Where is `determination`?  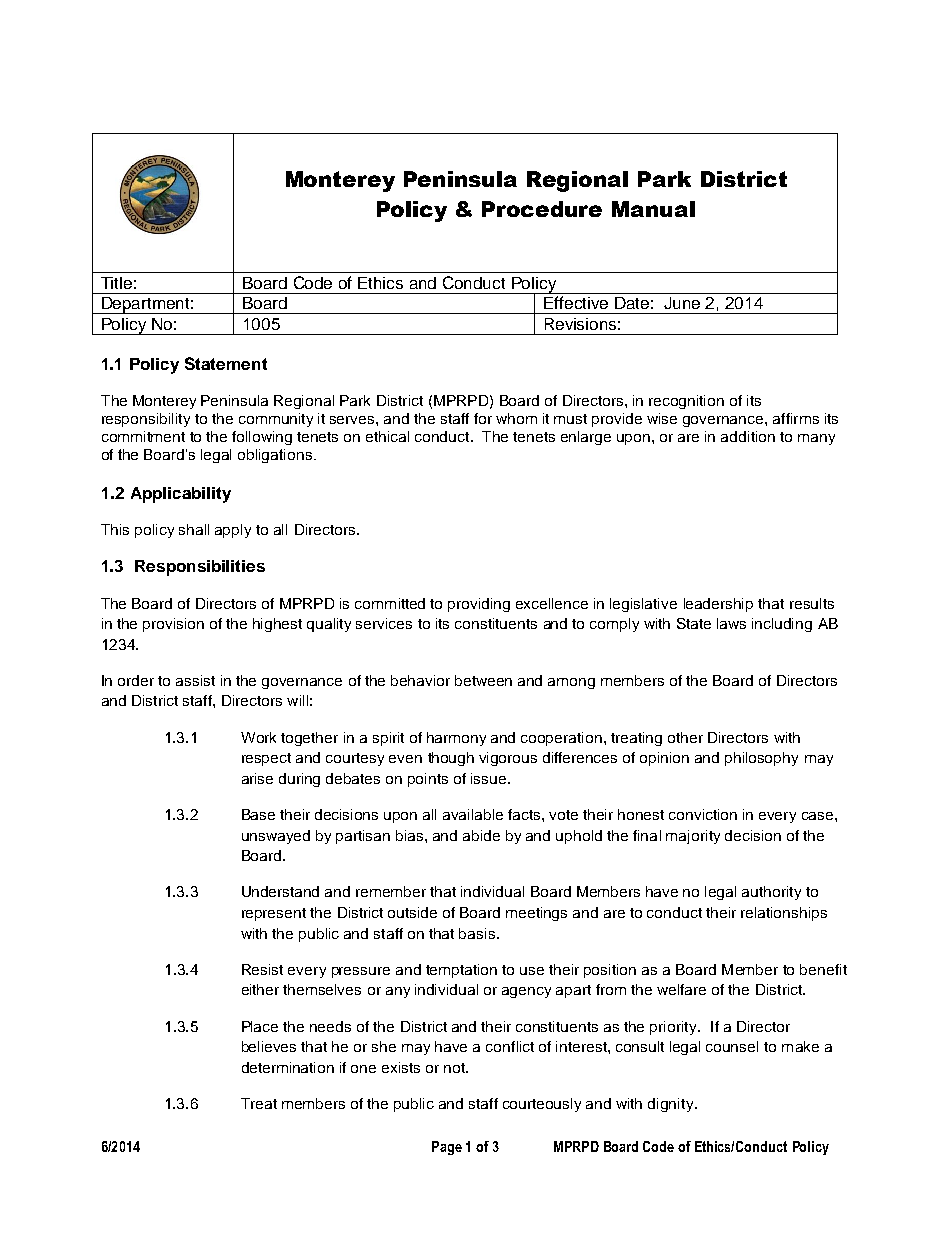 determination is located at coordinates (288, 1067).
